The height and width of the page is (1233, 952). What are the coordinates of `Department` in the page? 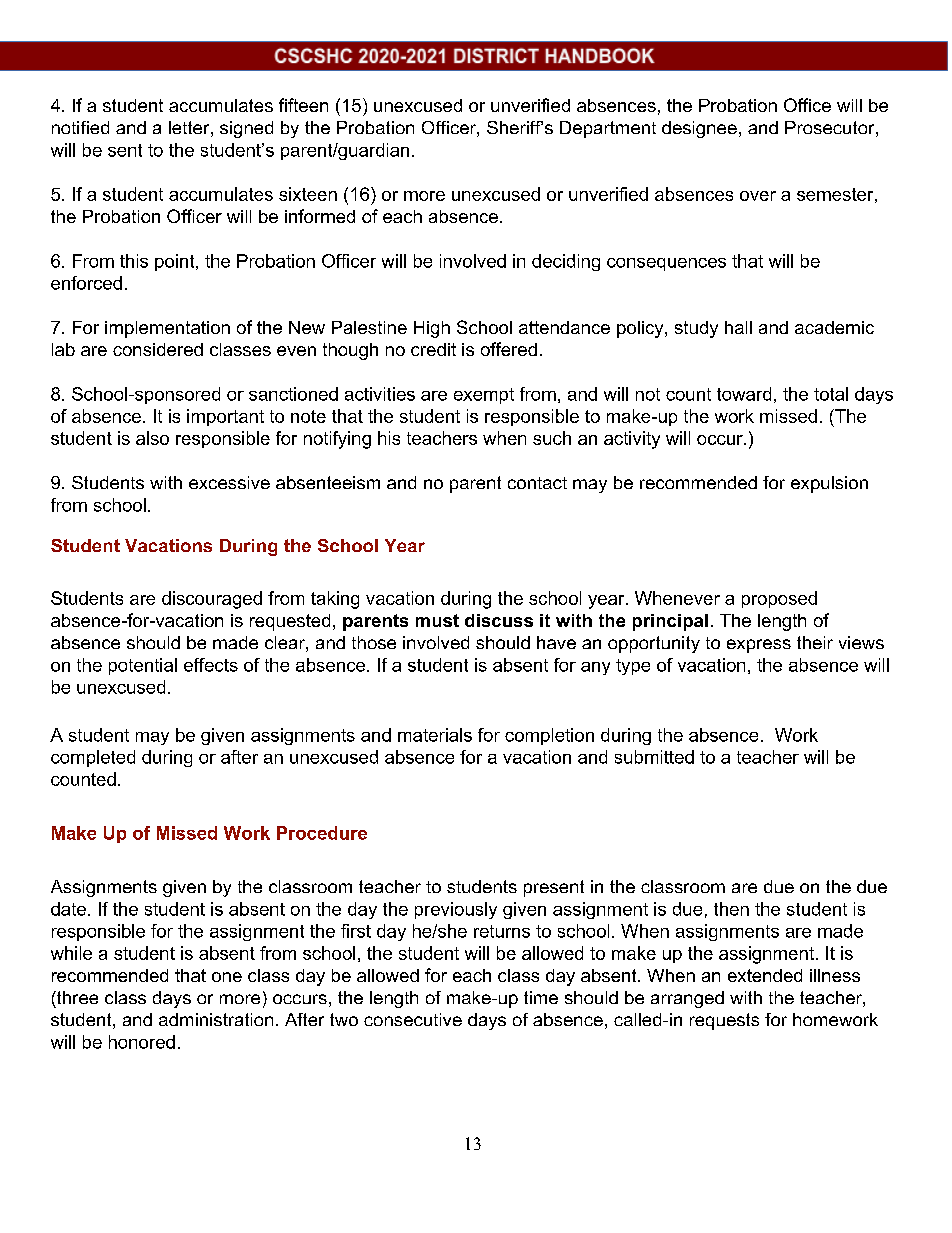 It's located at (608, 129).
